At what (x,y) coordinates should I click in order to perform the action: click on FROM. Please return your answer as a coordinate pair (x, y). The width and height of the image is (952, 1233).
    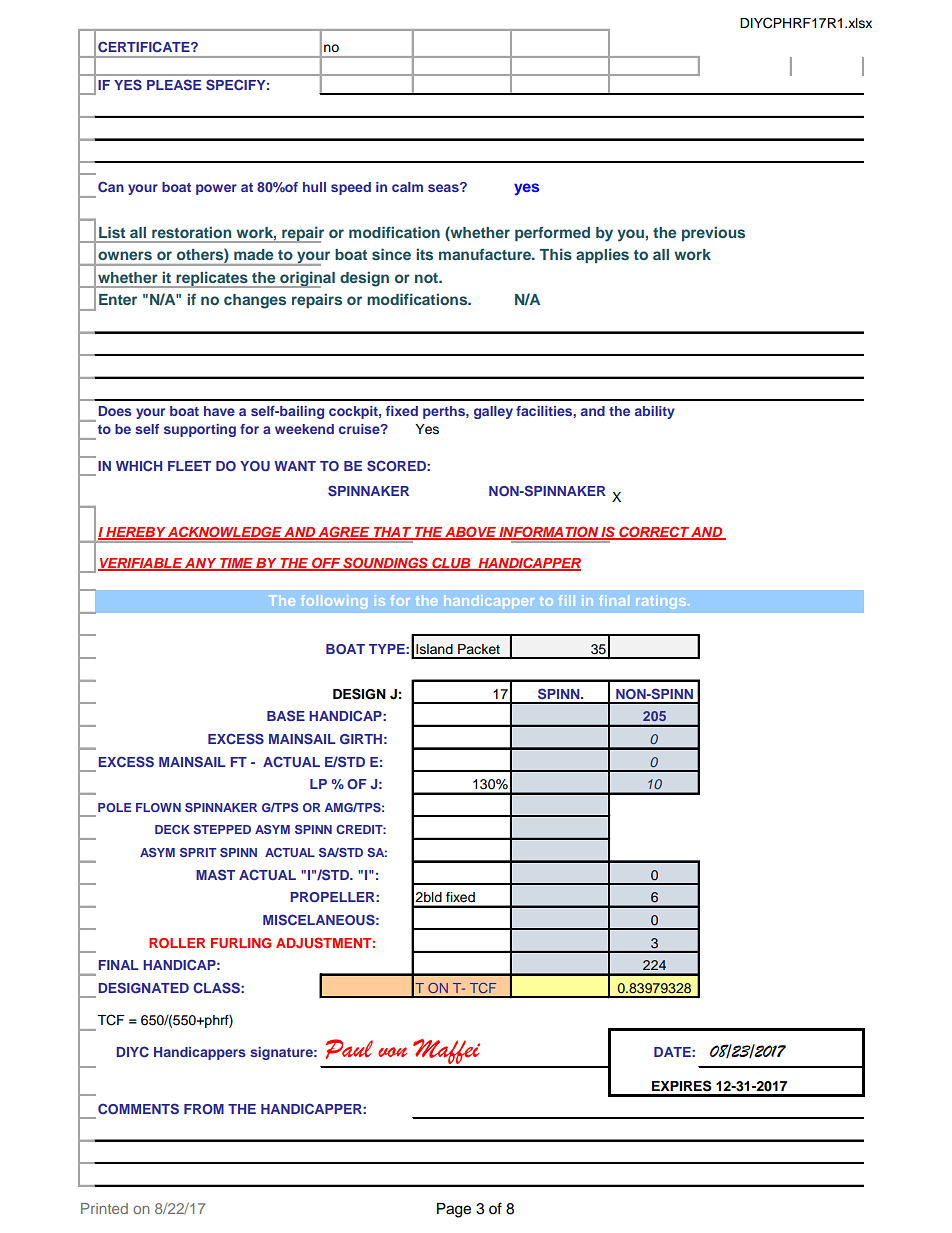
    Looking at the image, I should click on (204, 1109).
